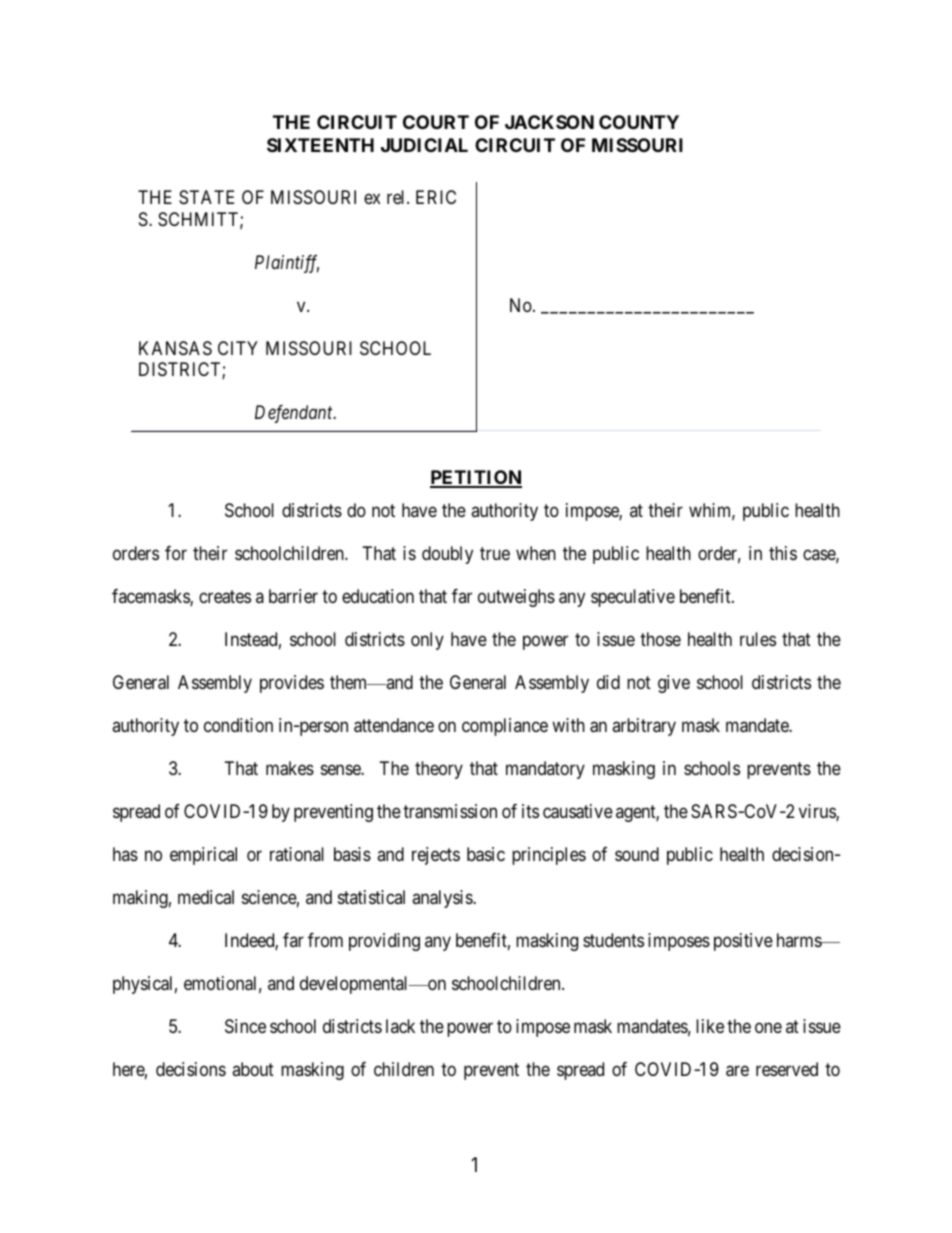  Describe the element at coordinates (639, 122) in the document. I see `COUNTY` at that location.
